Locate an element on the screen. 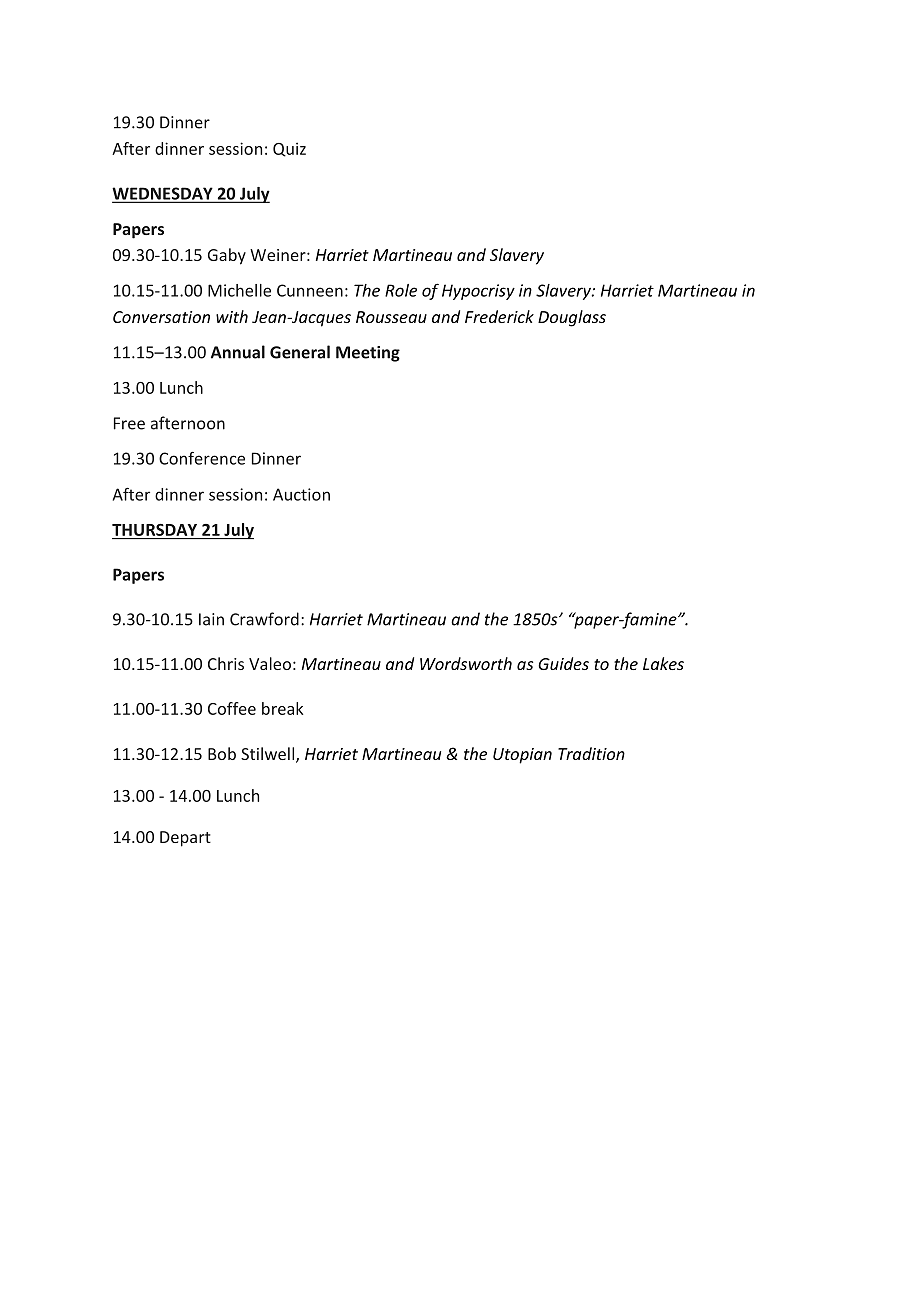 This screenshot has height=1308, width=924. Wordsworth is located at coordinates (466, 663).
